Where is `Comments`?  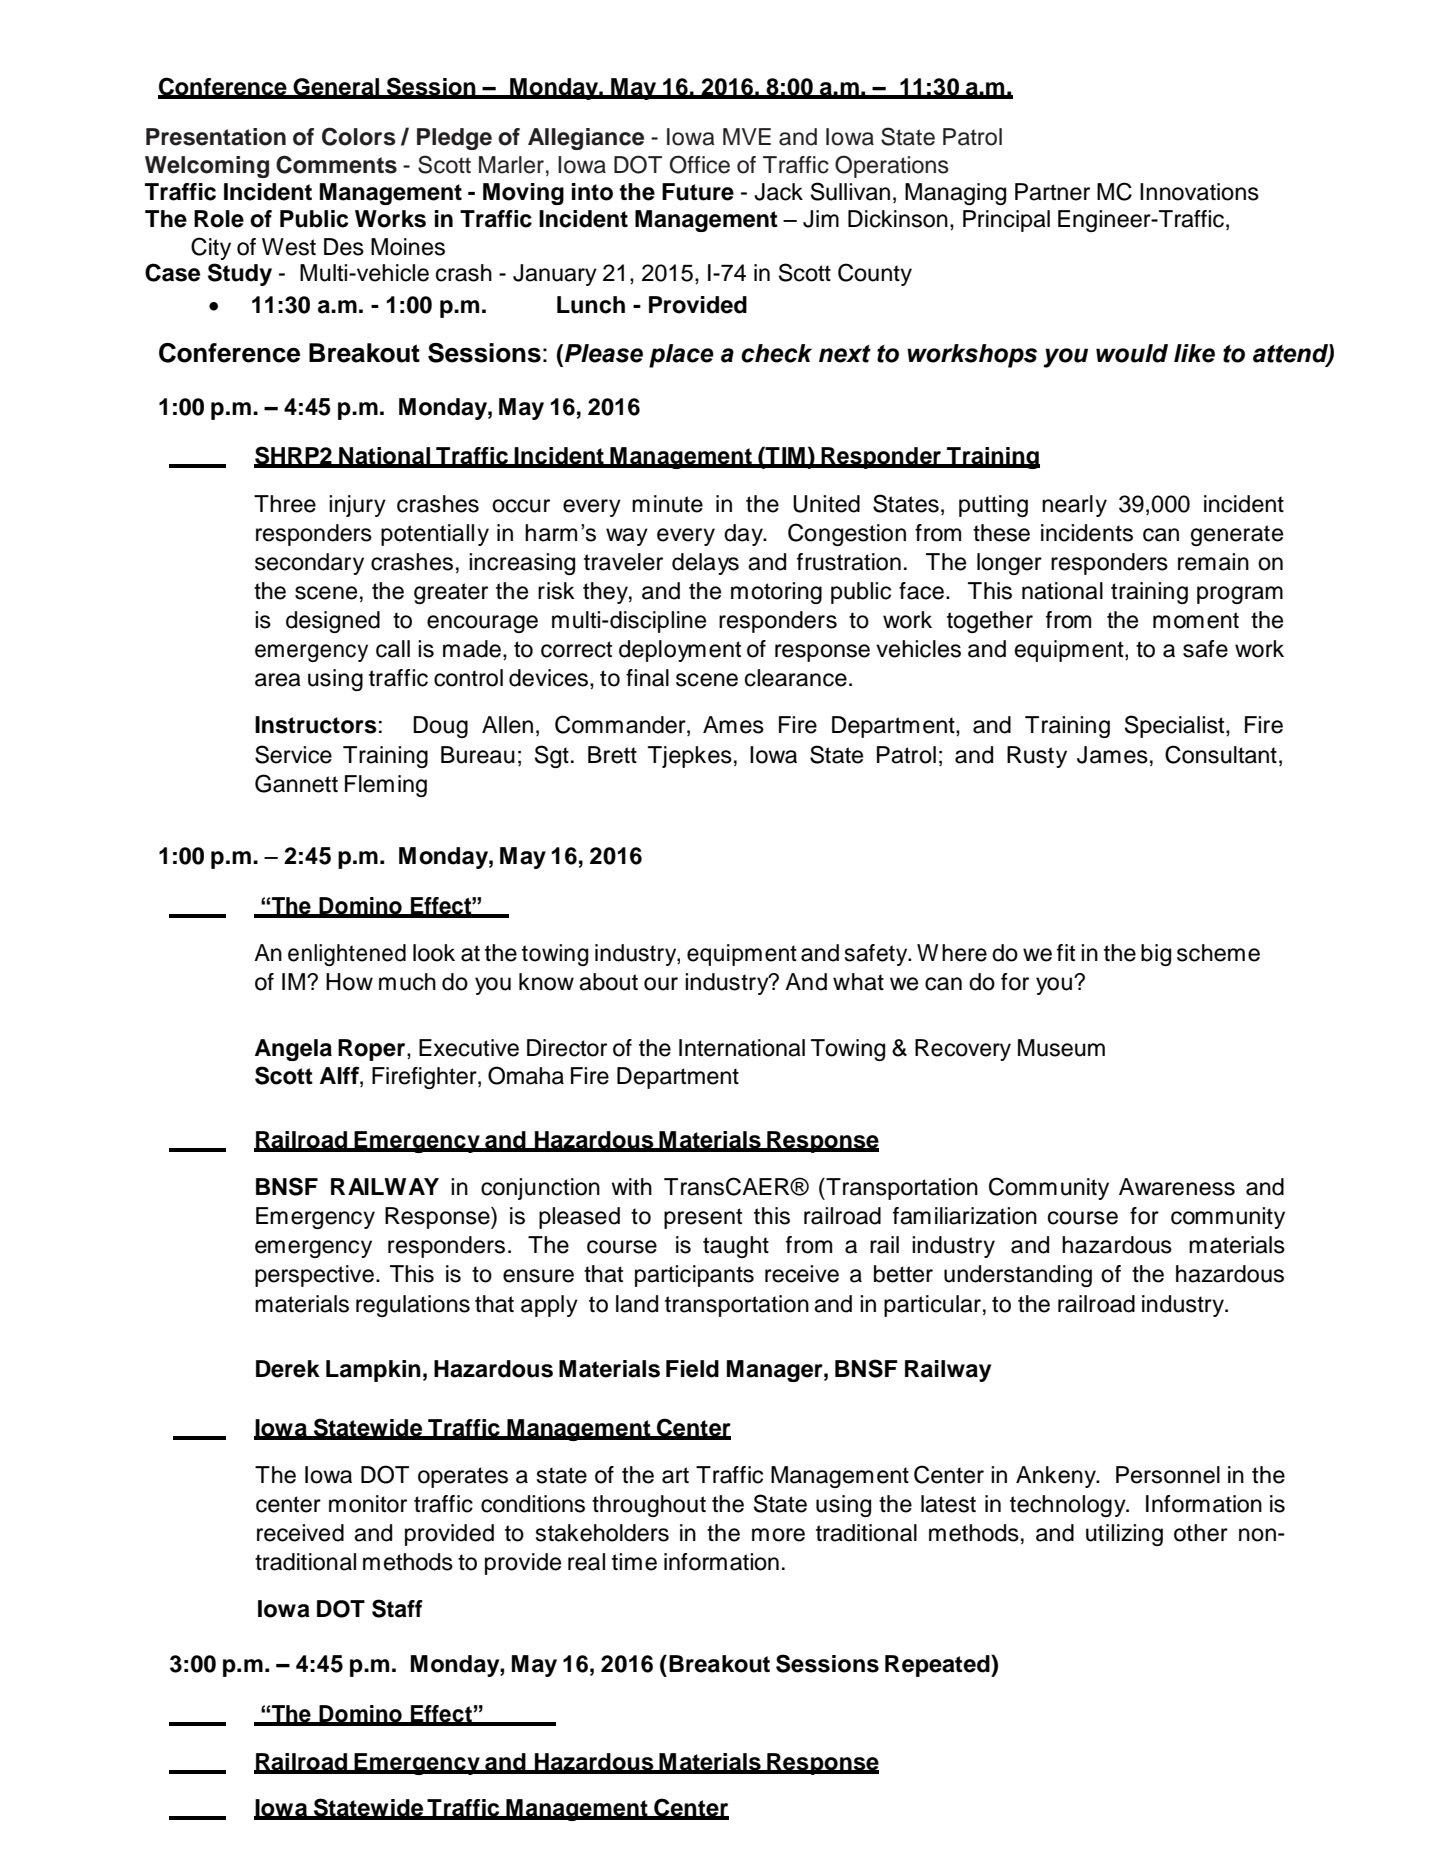 Comments is located at coordinates (336, 164).
